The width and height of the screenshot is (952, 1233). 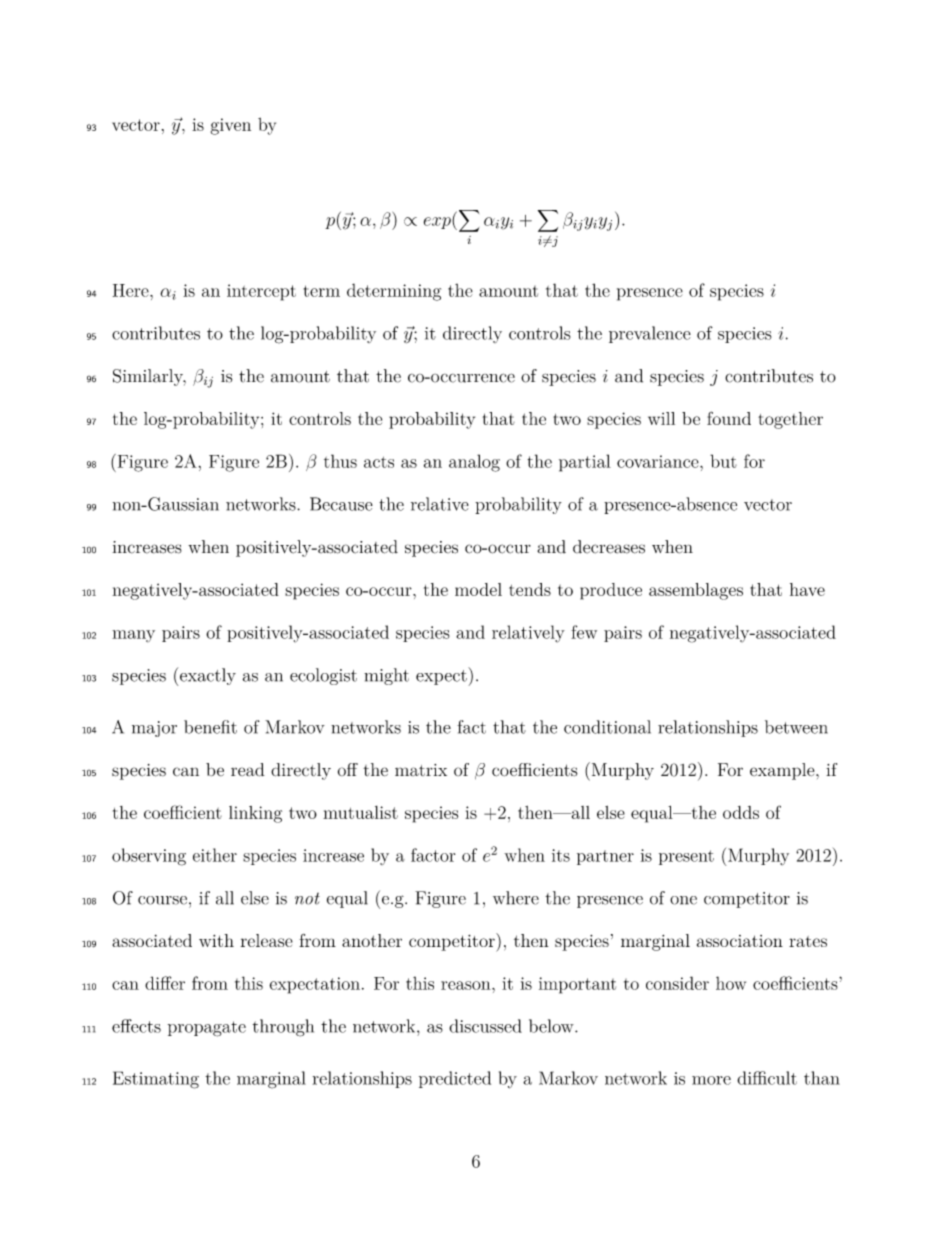 What do you see at coordinates (696, 591) in the screenshot?
I see `assemblages` at bounding box center [696, 591].
